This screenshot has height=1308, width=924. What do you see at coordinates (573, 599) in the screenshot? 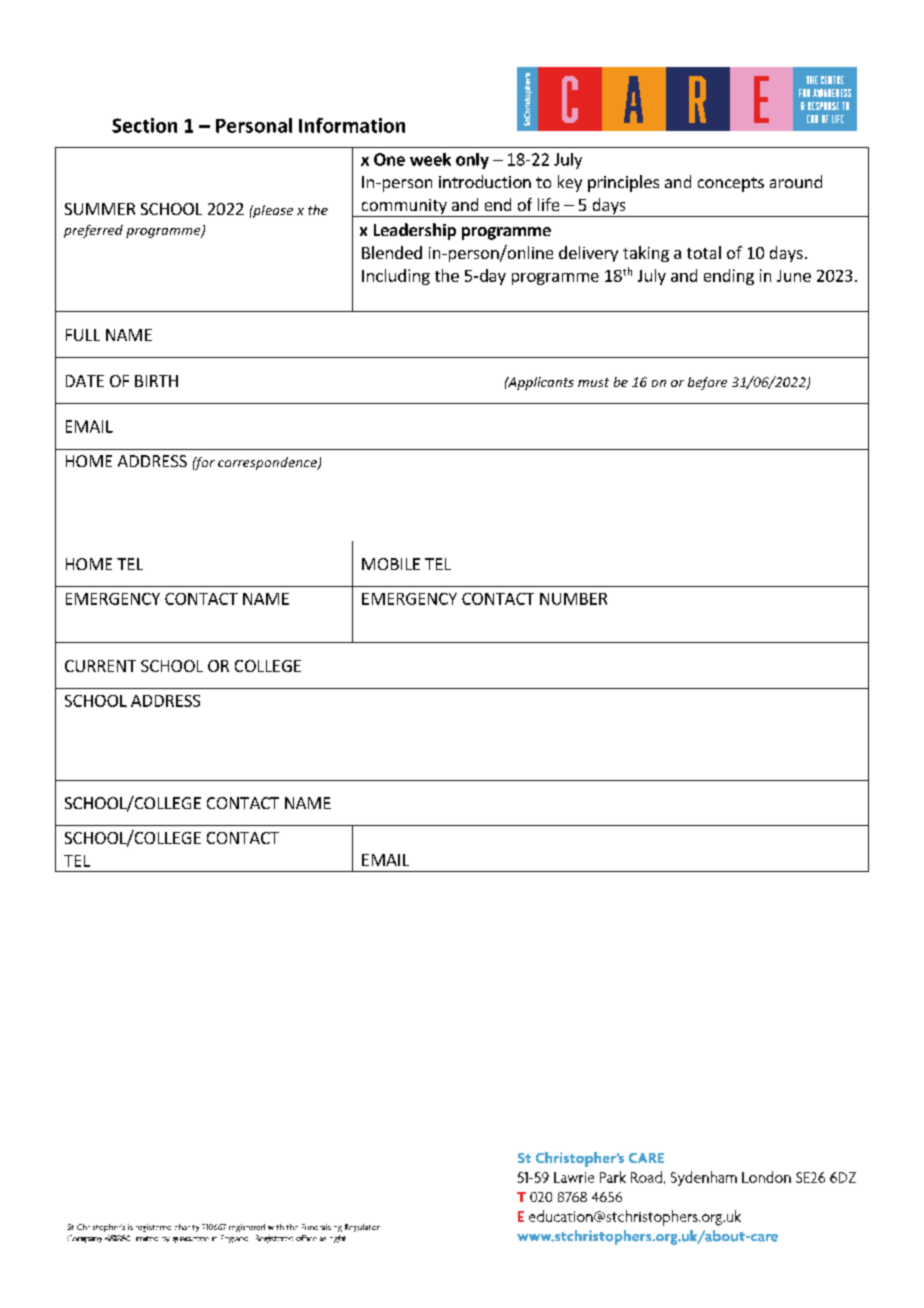
I see `NUMBER` at bounding box center [573, 599].
